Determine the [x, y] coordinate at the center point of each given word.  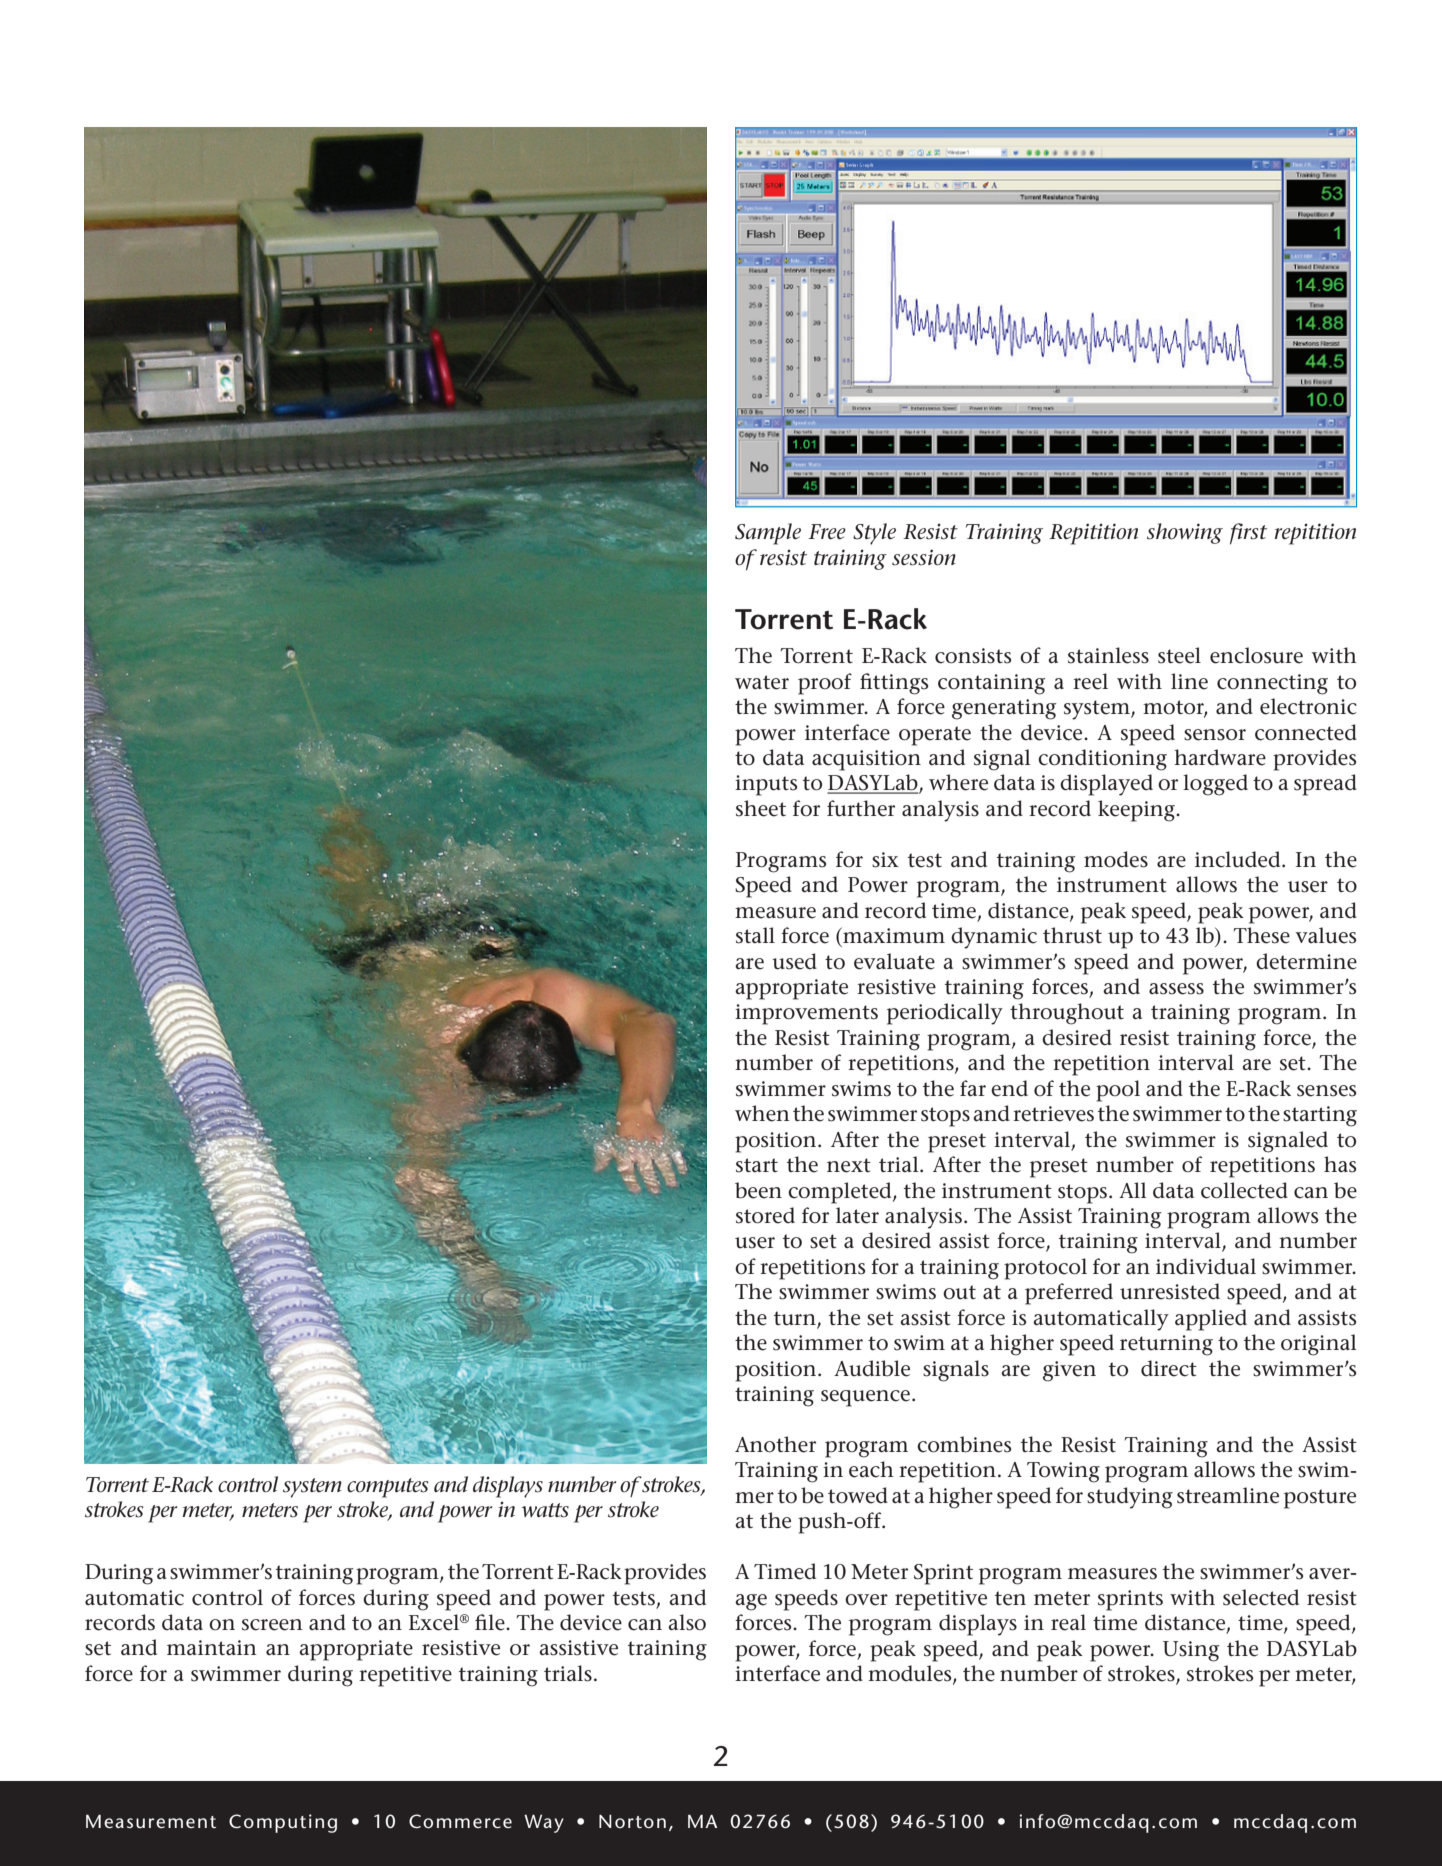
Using [1191, 1651]
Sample [768, 534]
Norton [632, 1821]
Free [827, 532]
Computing [283, 1823]
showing [1185, 533]
